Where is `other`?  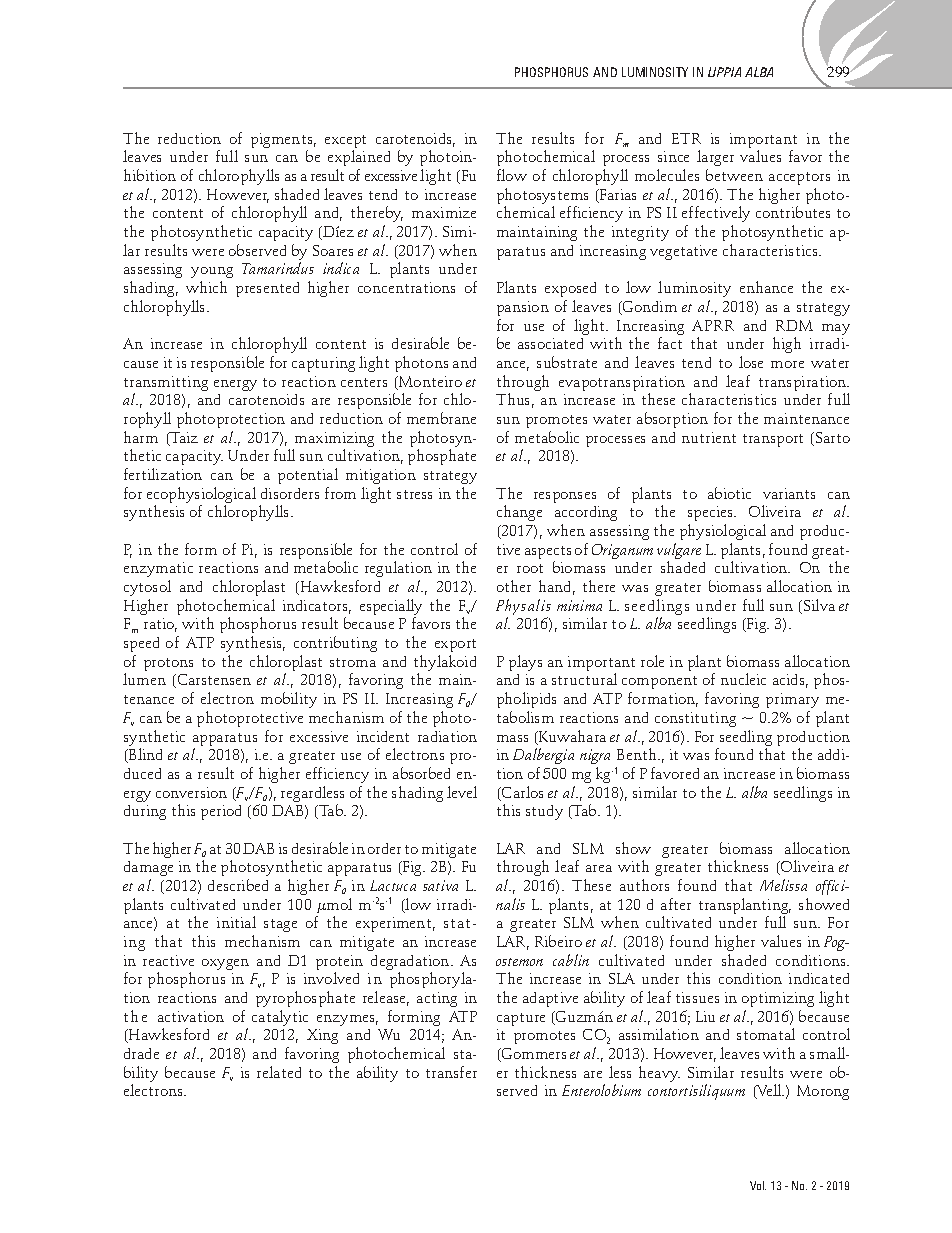
other is located at coordinates (514, 586).
